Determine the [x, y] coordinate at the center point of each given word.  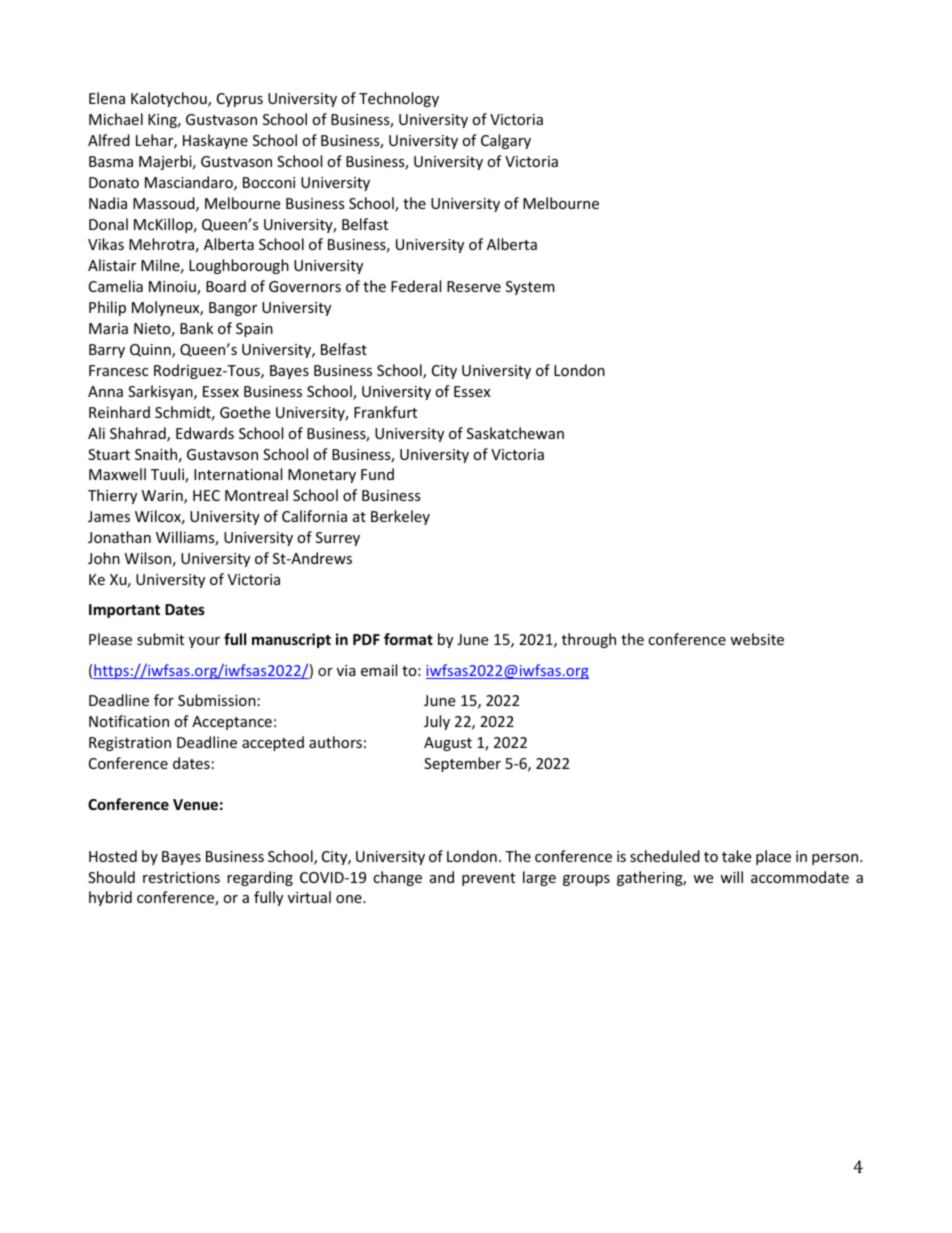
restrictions [181, 877]
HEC [206, 495]
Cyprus [240, 100]
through [589, 640]
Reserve [474, 286]
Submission [217, 700]
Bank [196, 328]
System [530, 288]
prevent [488, 879]
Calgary [506, 141]
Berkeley [400, 517]
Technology [399, 99]
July [437, 722]
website [757, 639]
